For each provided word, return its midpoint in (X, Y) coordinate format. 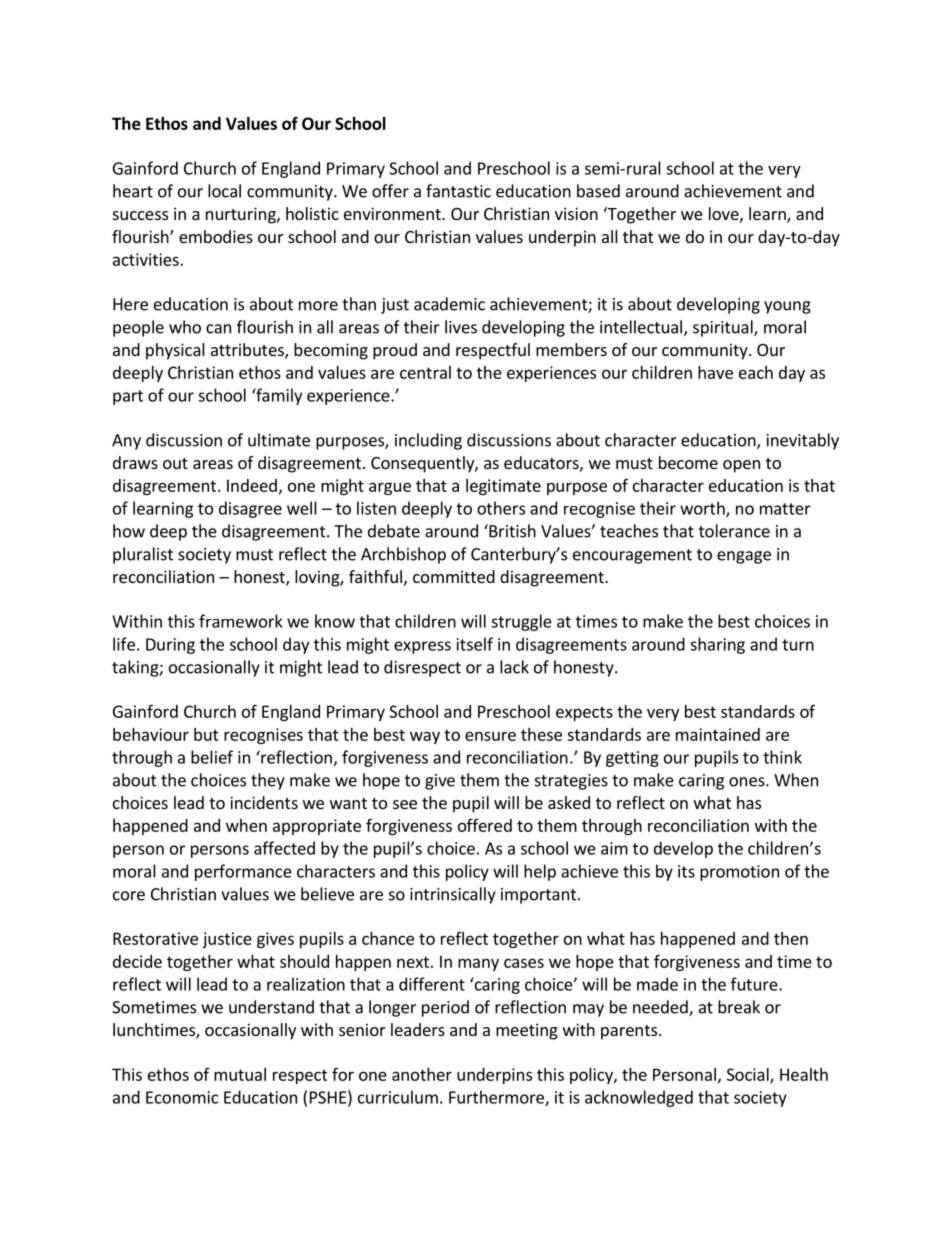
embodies (216, 236)
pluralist (143, 555)
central (425, 372)
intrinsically (453, 895)
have (715, 372)
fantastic (458, 191)
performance (243, 872)
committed (454, 576)
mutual (240, 1074)
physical (175, 351)
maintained (718, 734)
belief (212, 757)
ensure (490, 736)
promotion (739, 873)
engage (744, 557)
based (598, 191)
